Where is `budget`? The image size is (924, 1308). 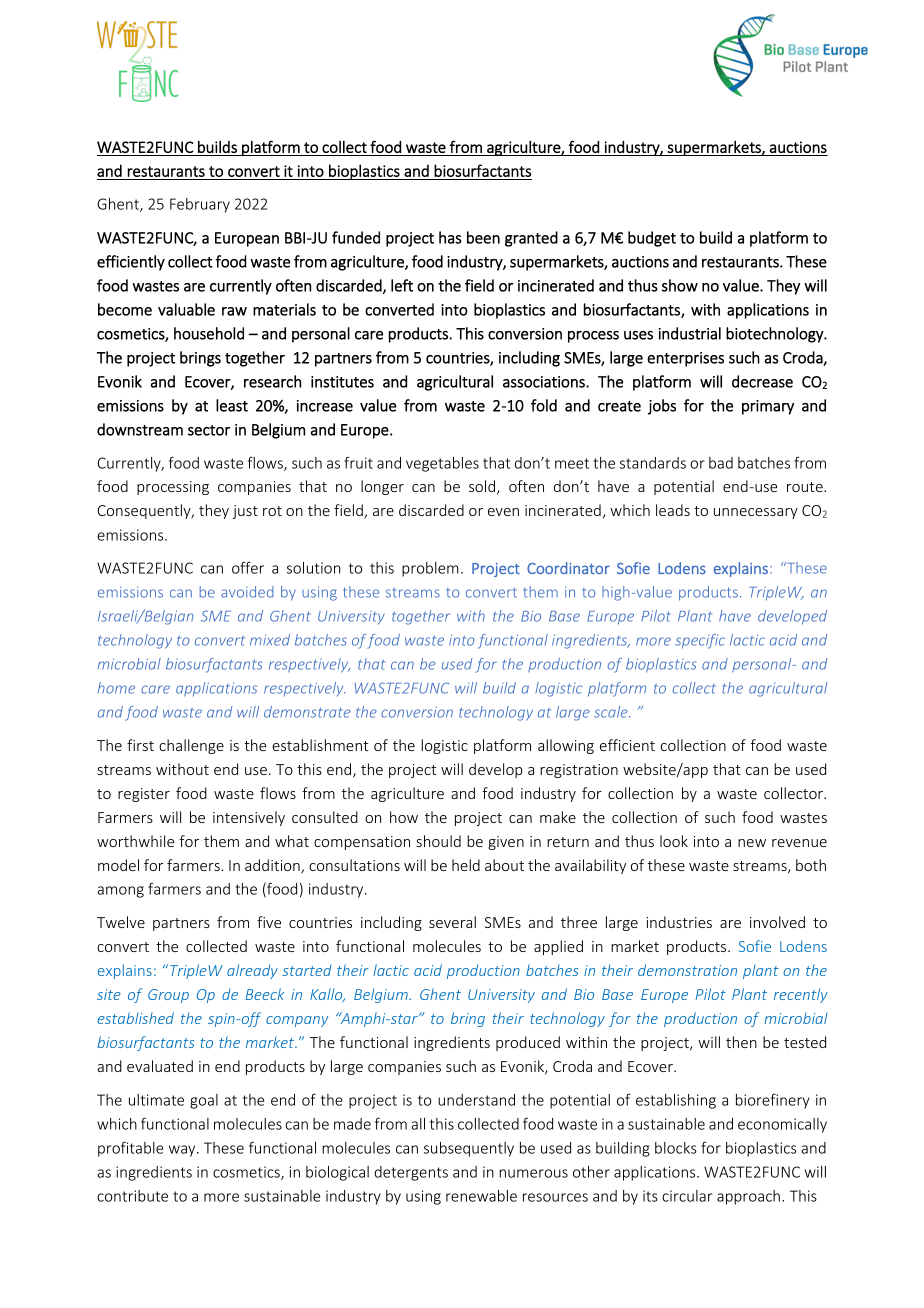 budget is located at coordinates (652, 239).
